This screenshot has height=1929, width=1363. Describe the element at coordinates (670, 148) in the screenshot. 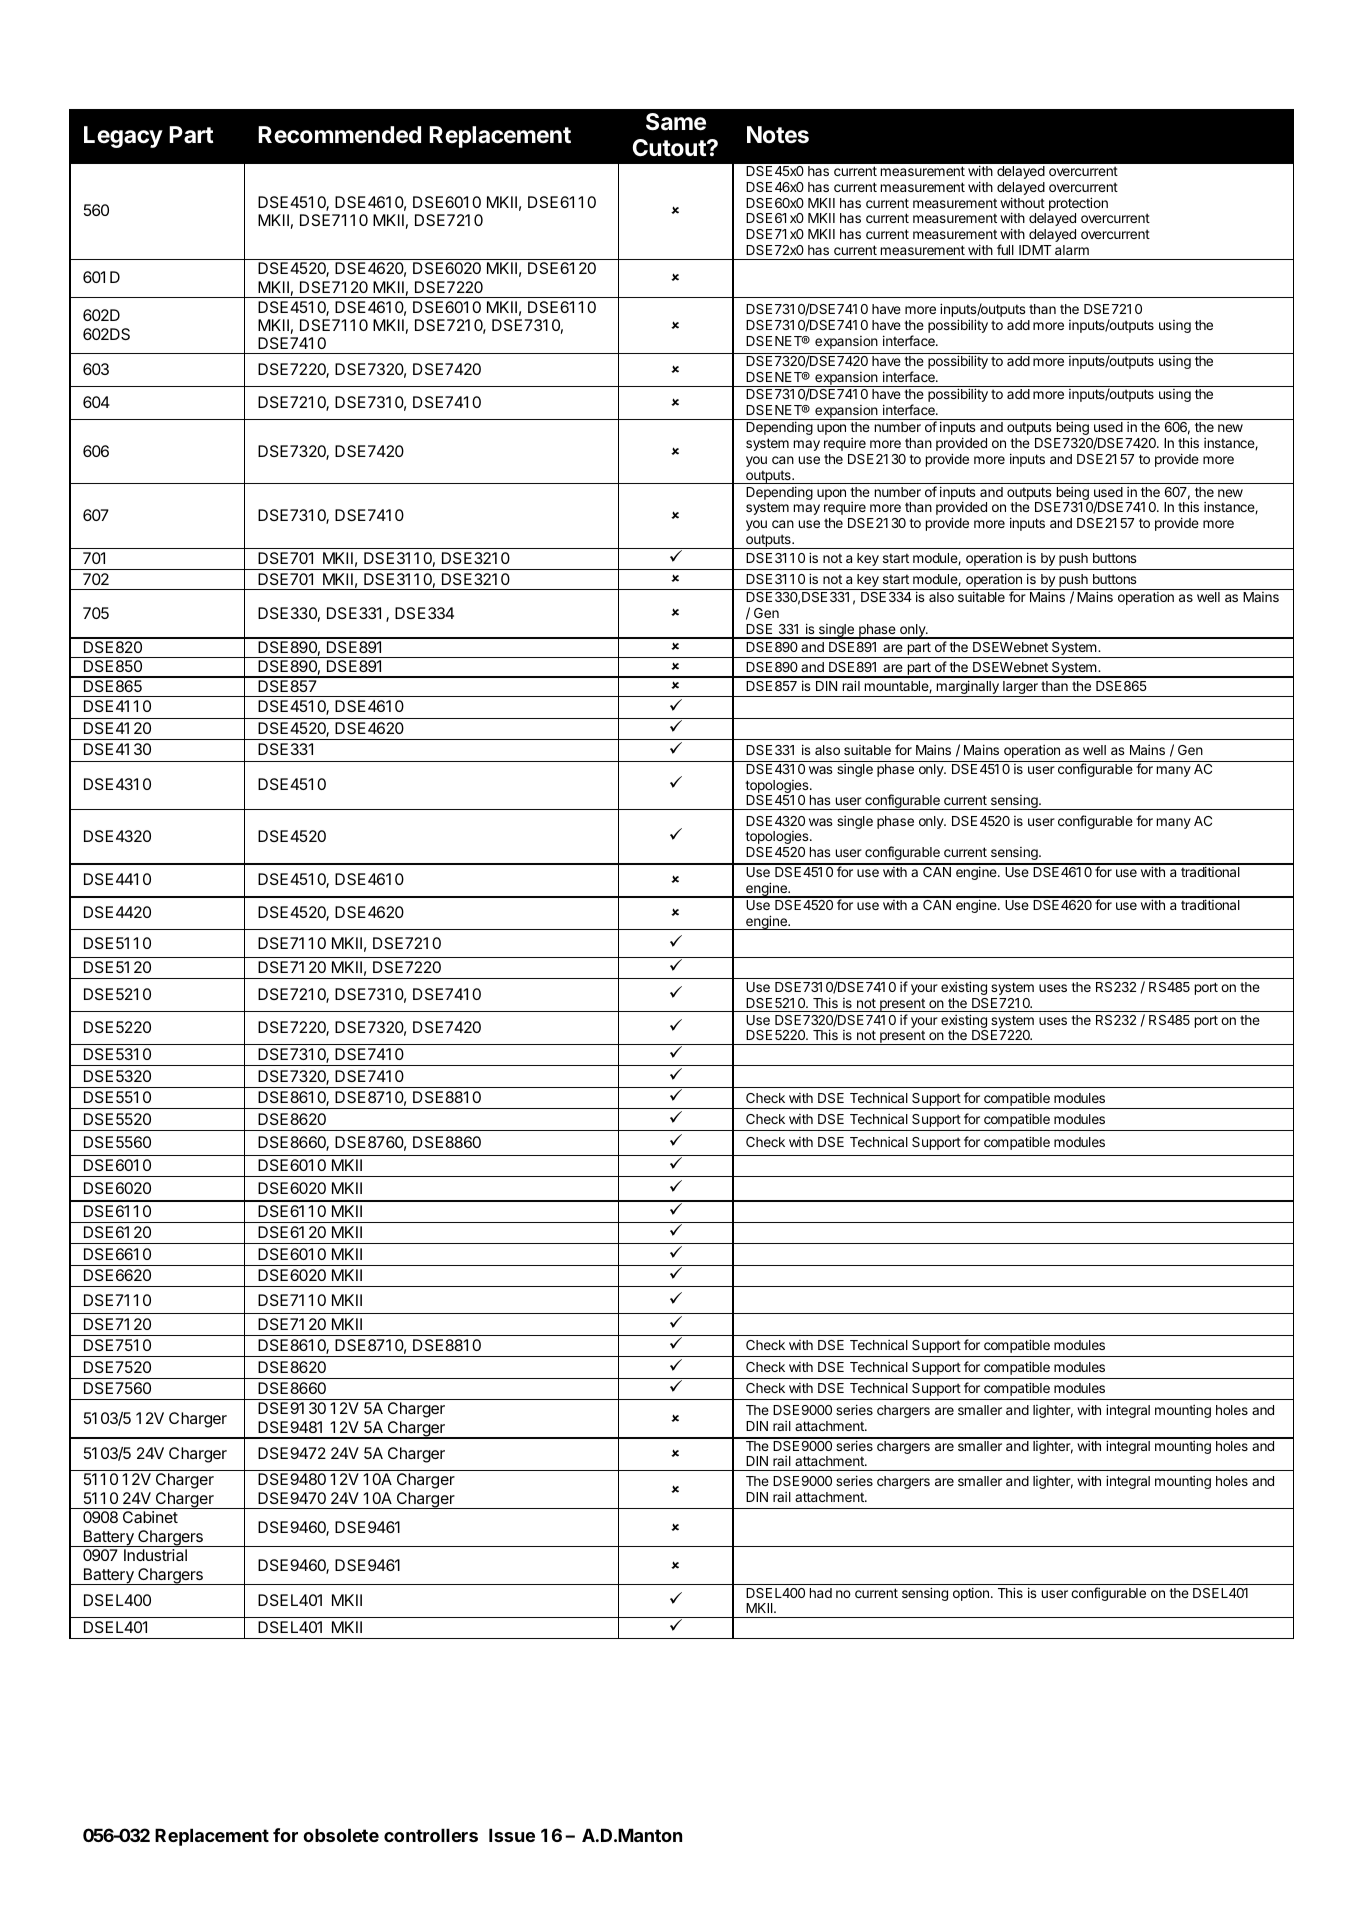

I see `Cutout` at that location.
